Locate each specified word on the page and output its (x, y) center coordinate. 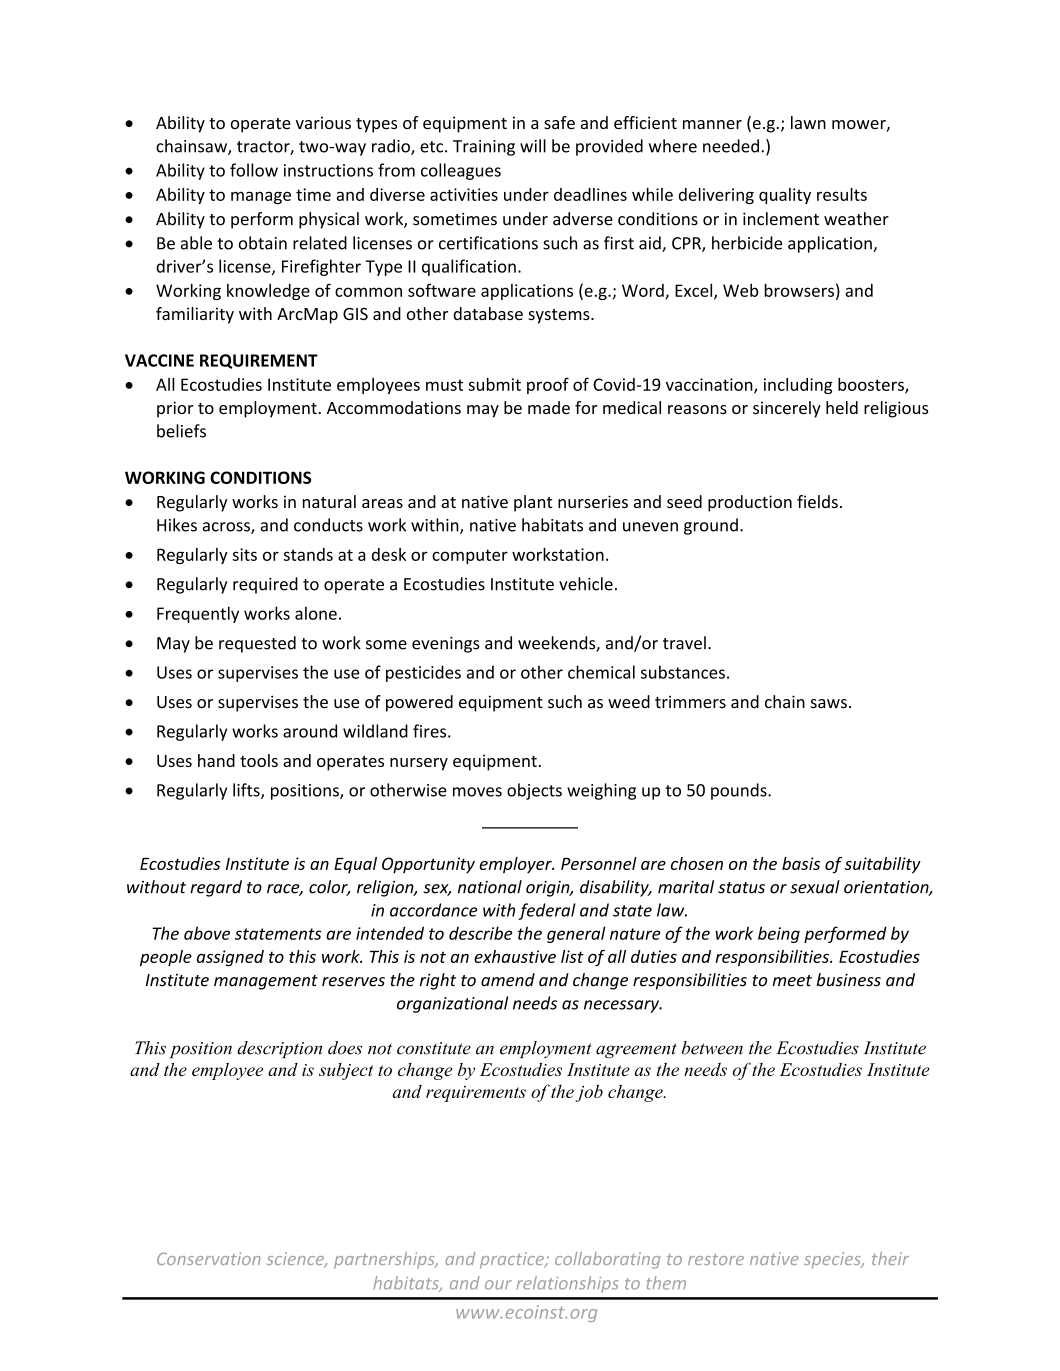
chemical (601, 672)
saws (828, 704)
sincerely (787, 409)
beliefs (181, 431)
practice (513, 1260)
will (533, 146)
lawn (808, 122)
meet (792, 981)
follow (254, 170)
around (310, 731)
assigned (230, 958)
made (549, 407)
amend (508, 980)
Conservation (209, 1258)
